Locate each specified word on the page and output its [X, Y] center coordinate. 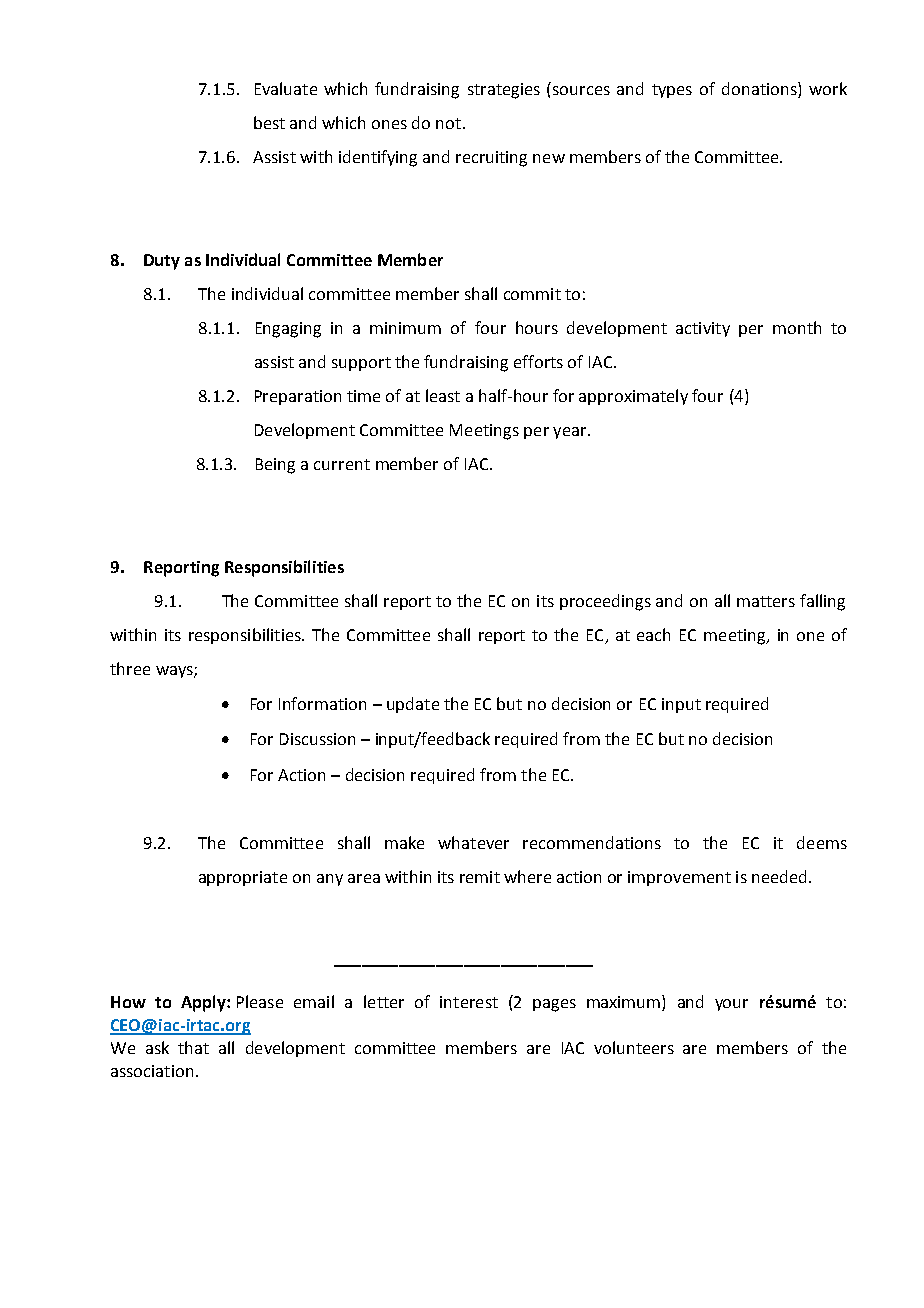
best [269, 122]
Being [275, 466]
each [653, 634]
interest [469, 1002]
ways [175, 672]
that [193, 1047]
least [443, 395]
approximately [633, 397]
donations [760, 90]
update [413, 705]
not [448, 123]
